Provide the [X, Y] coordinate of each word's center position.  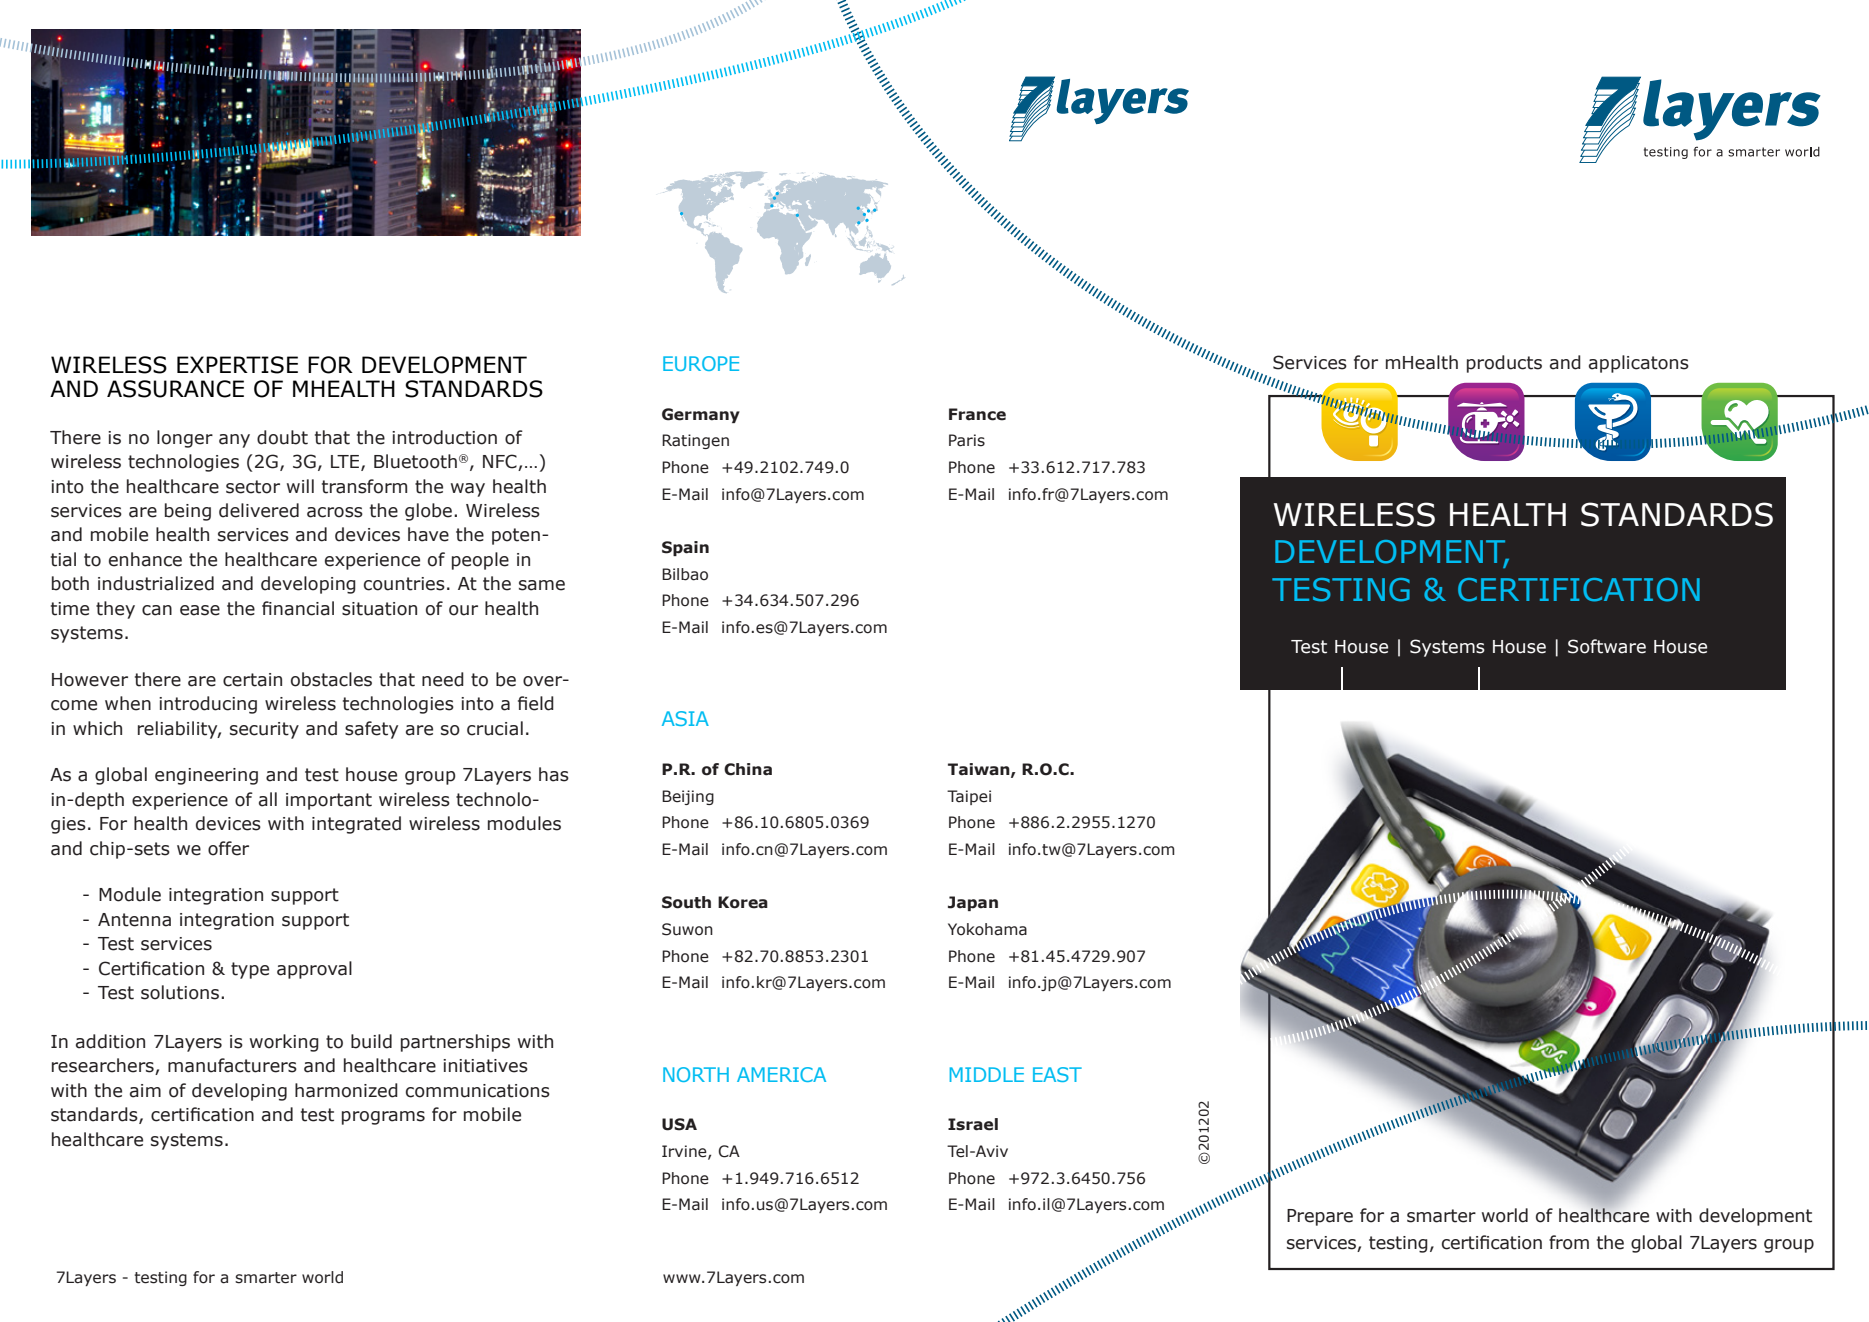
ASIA [685, 718]
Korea [743, 902]
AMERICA [781, 1074]
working [284, 1043]
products [1504, 364]
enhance [145, 559]
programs [383, 1118]
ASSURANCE [175, 389]
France [977, 414]
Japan [973, 903]
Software [1607, 646]
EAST [1057, 1074]
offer [228, 848]
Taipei [969, 797]
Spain [685, 548]
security [264, 730]
